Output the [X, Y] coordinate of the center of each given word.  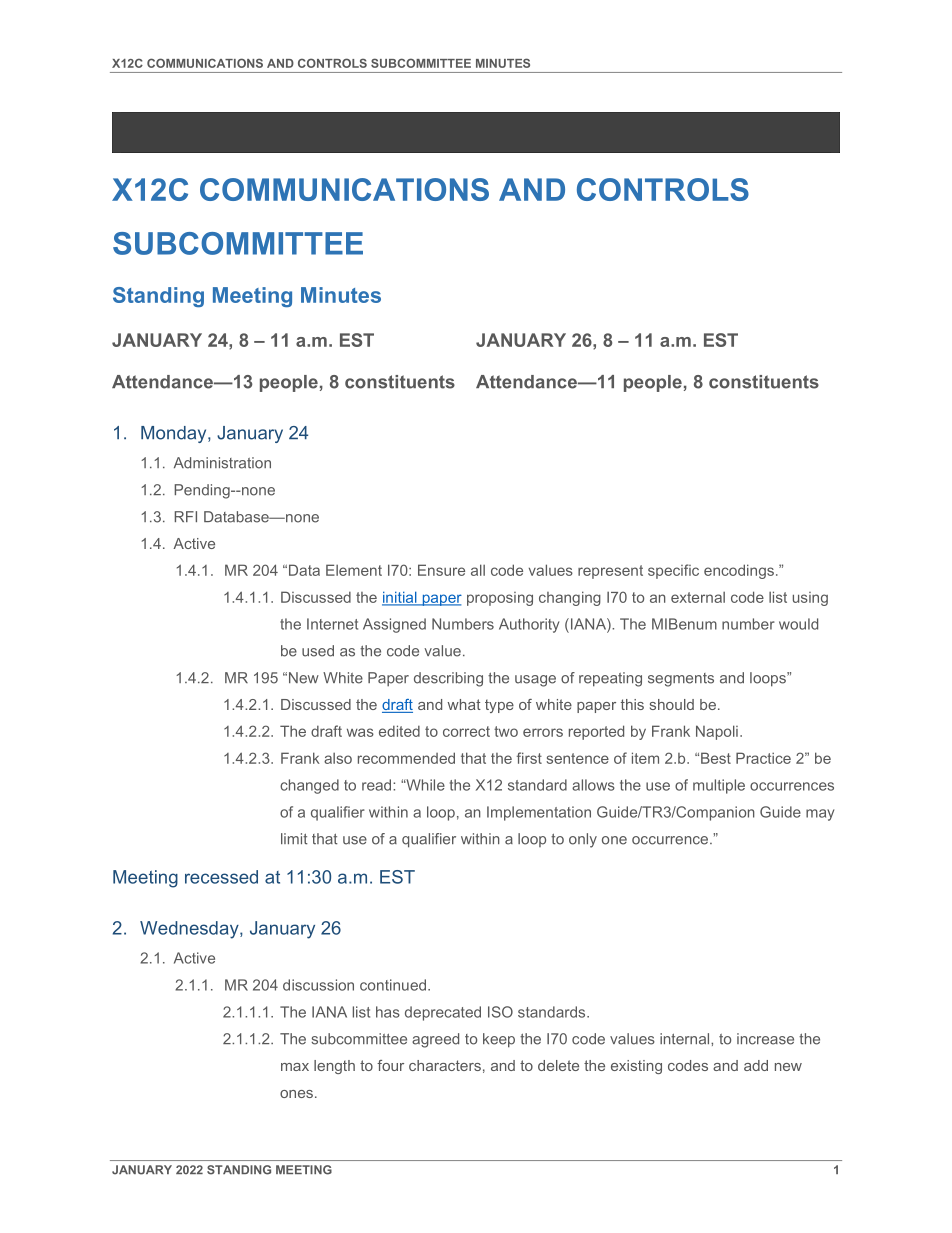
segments [681, 680]
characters [445, 1065]
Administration [222, 463]
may [820, 815]
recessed [221, 877]
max [295, 1067]
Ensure [441, 570]
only [583, 840]
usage [535, 681]
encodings [739, 571]
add [756, 1065]
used [318, 651]
